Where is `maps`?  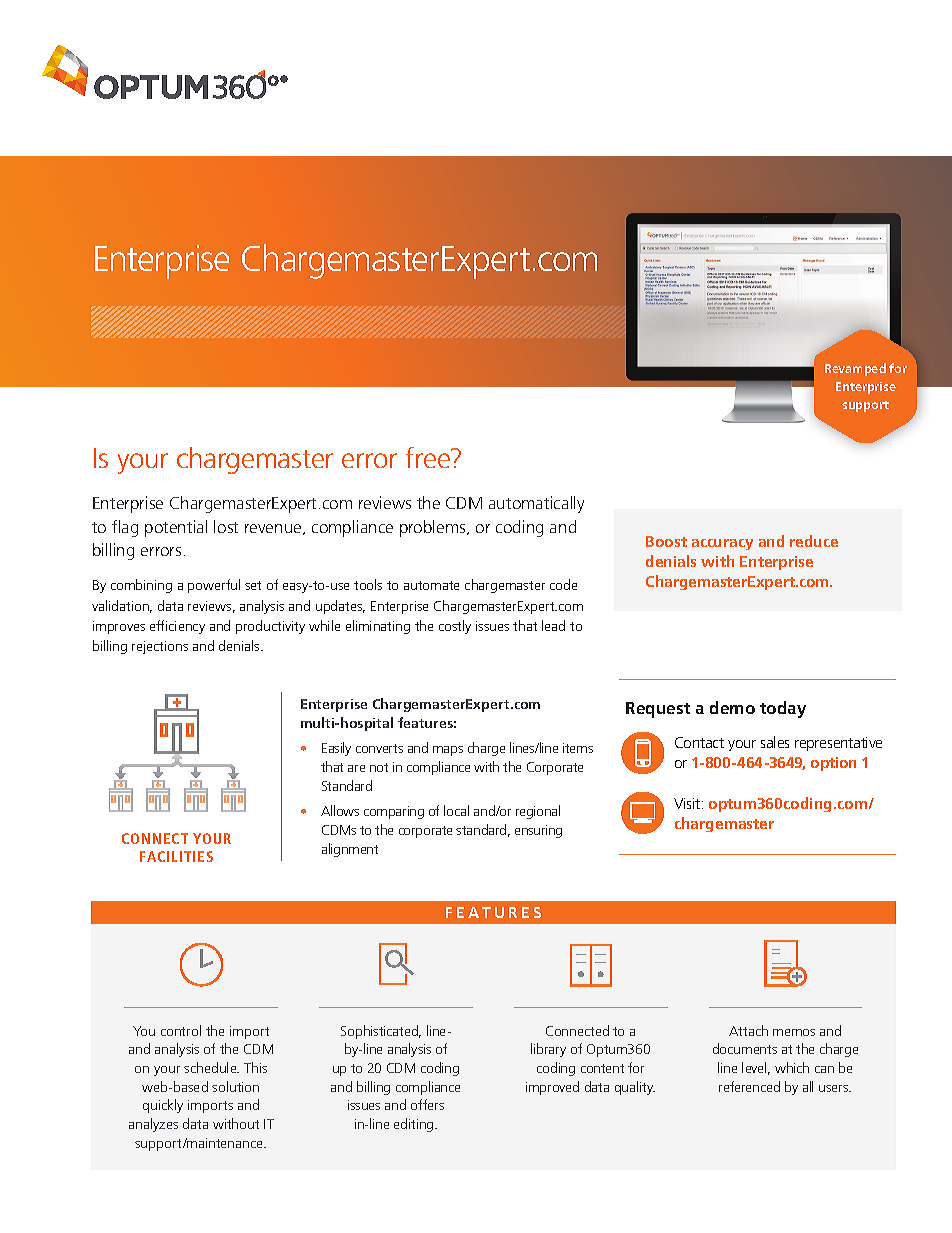 maps is located at coordinates (448, 751).
